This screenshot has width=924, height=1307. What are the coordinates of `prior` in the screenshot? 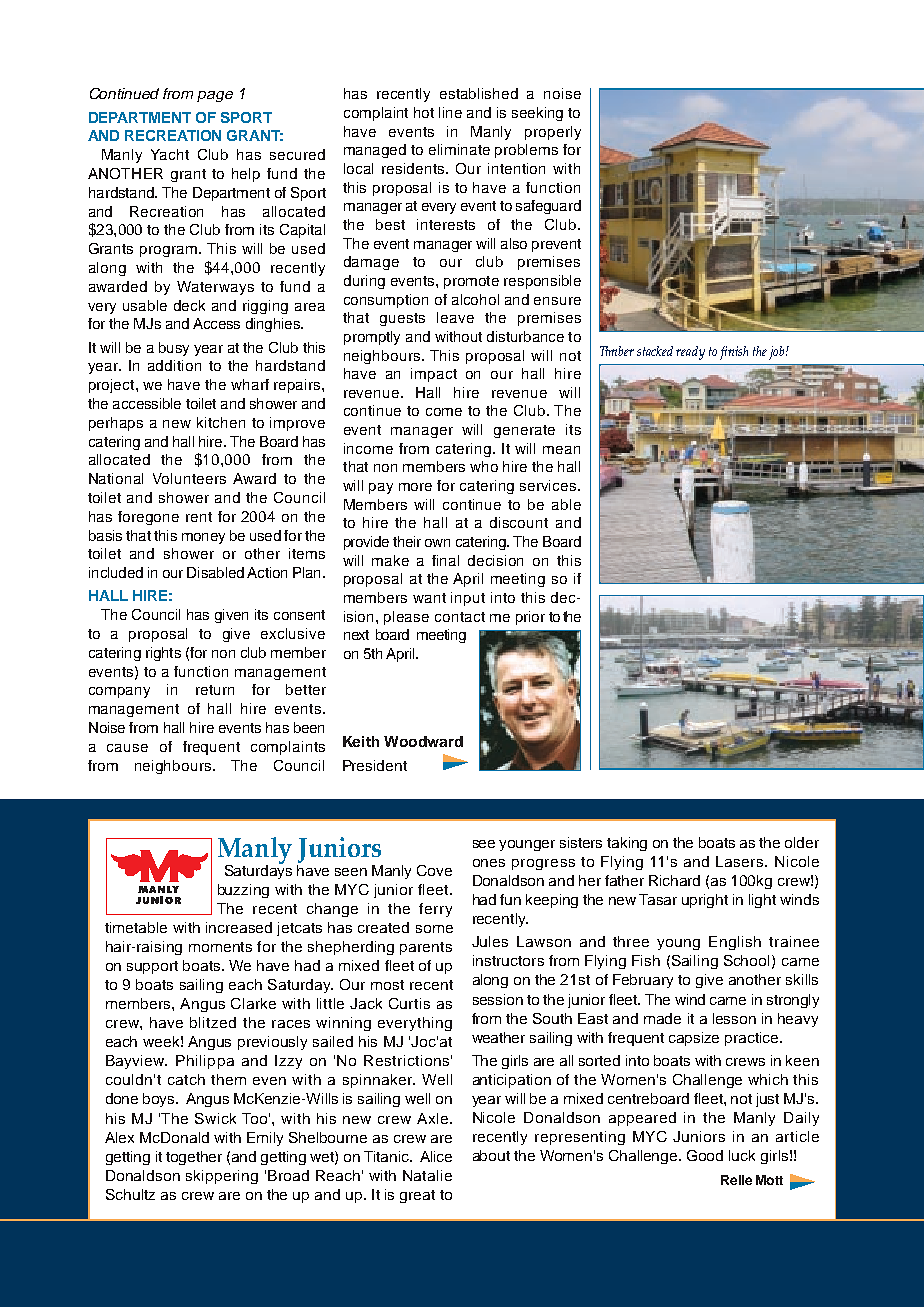 It's located at (530, 618).
